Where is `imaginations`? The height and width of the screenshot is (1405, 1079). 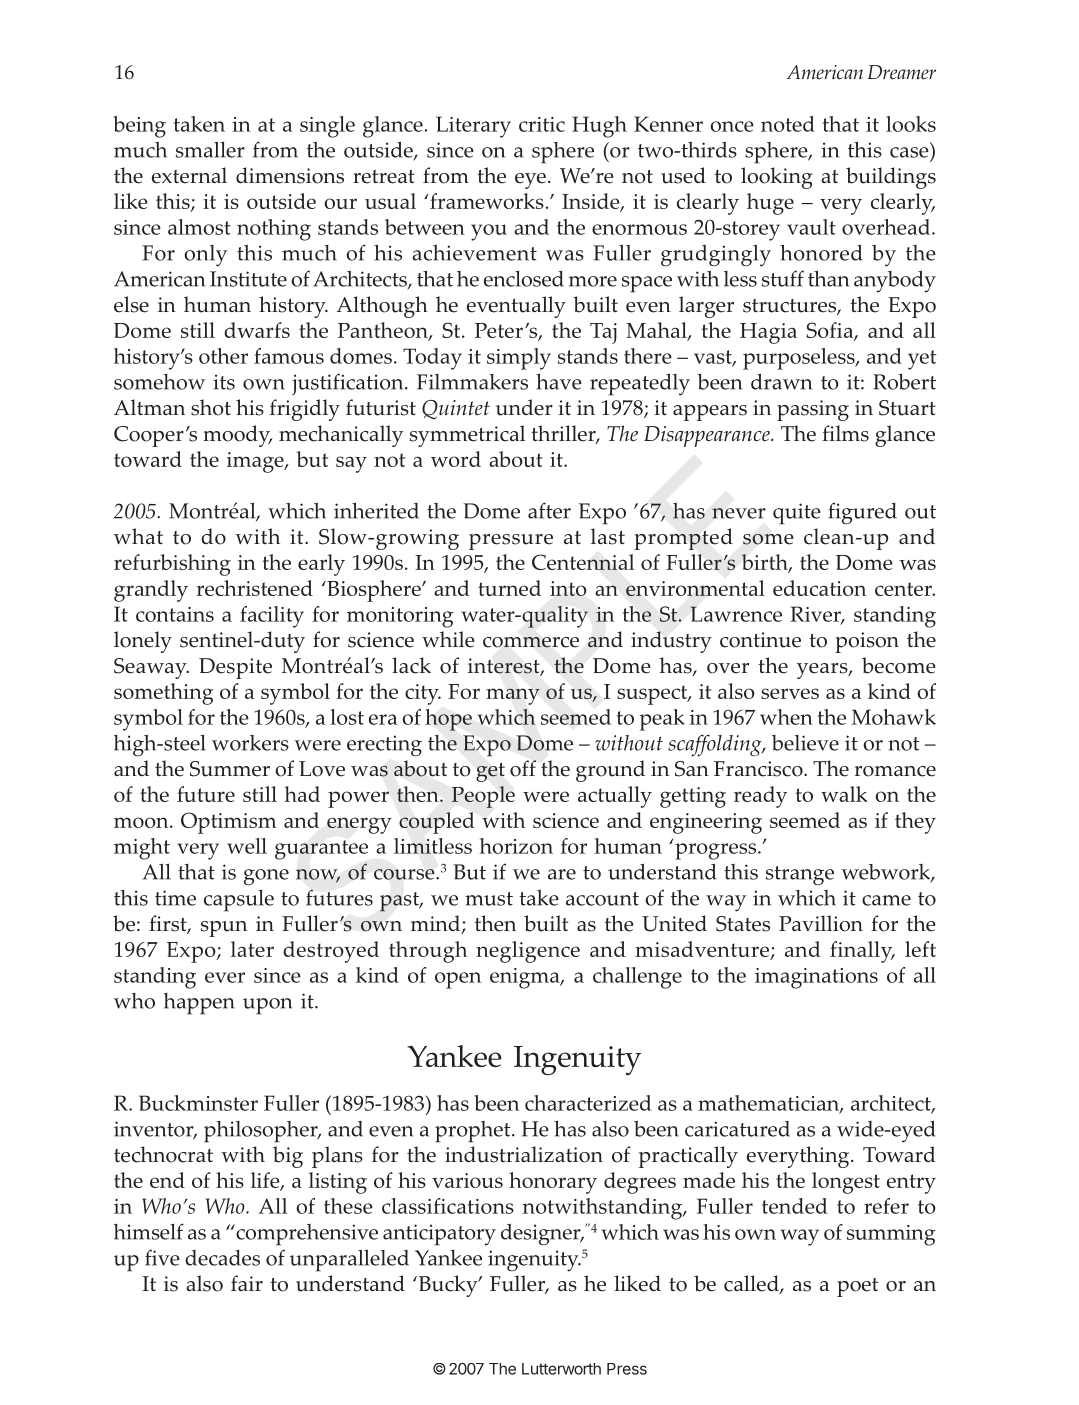 imaginations is located at coordinates (816, 978).
